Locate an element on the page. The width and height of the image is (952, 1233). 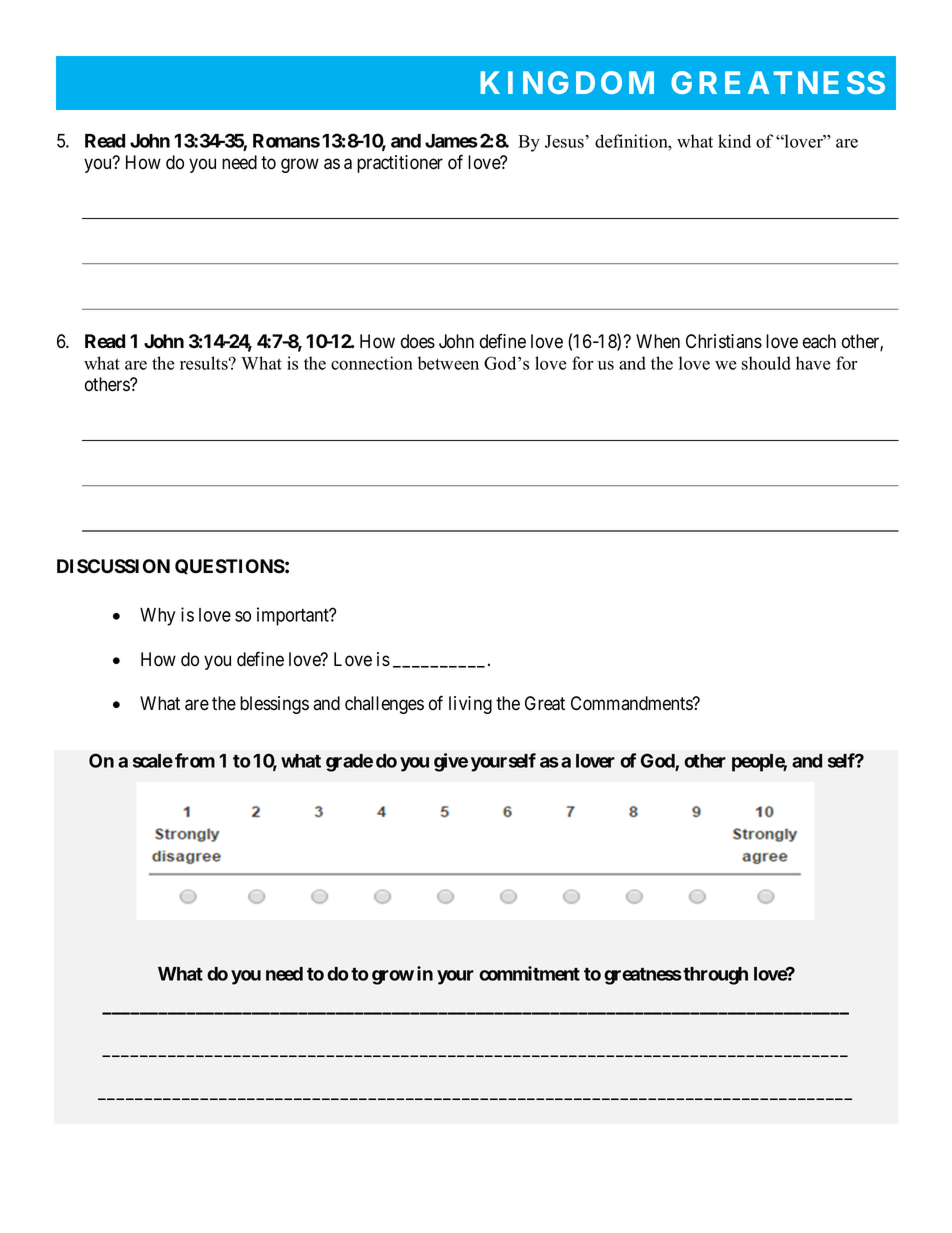
should is located at coordinates (766, 363).
